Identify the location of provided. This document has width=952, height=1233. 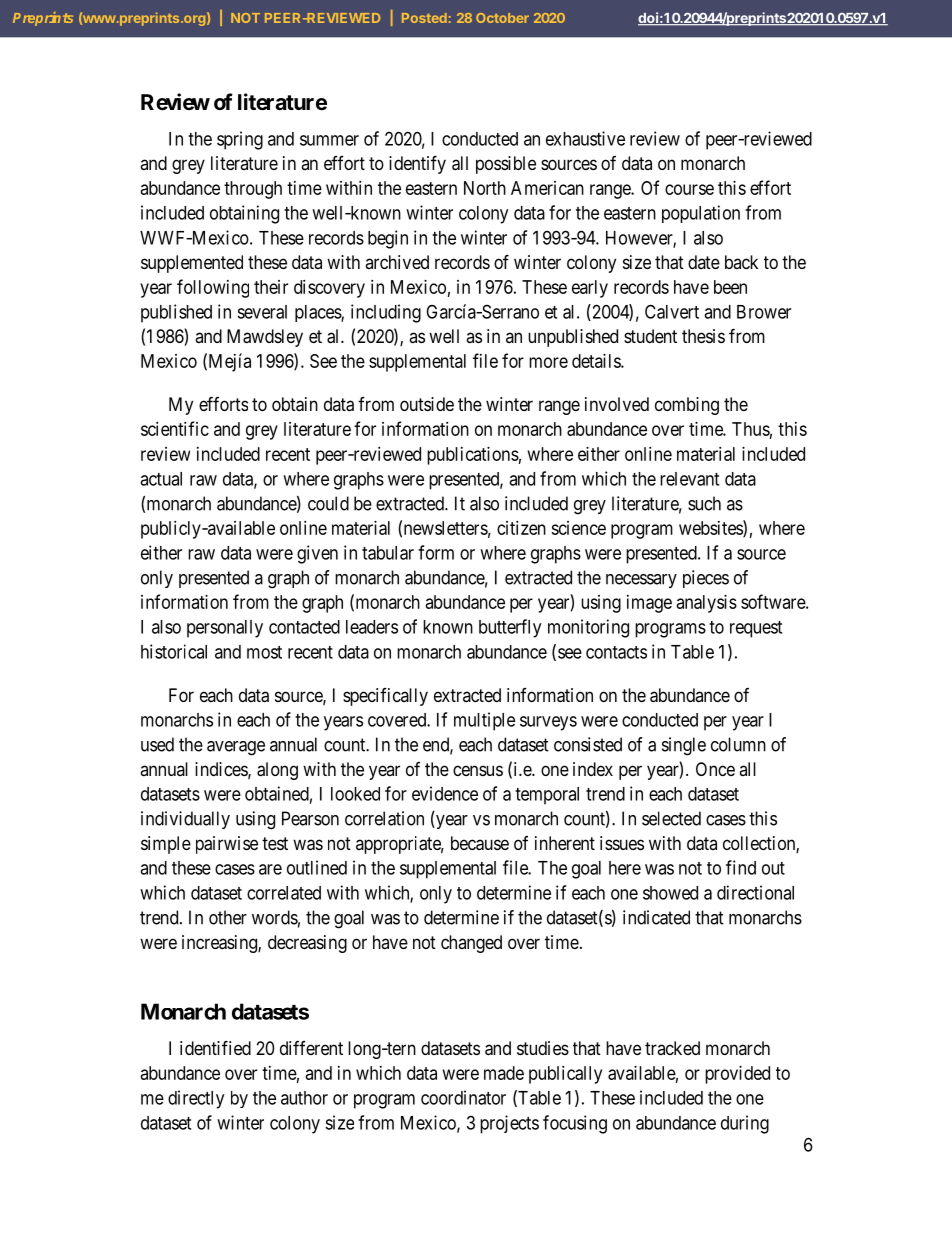
(737, 1075).
